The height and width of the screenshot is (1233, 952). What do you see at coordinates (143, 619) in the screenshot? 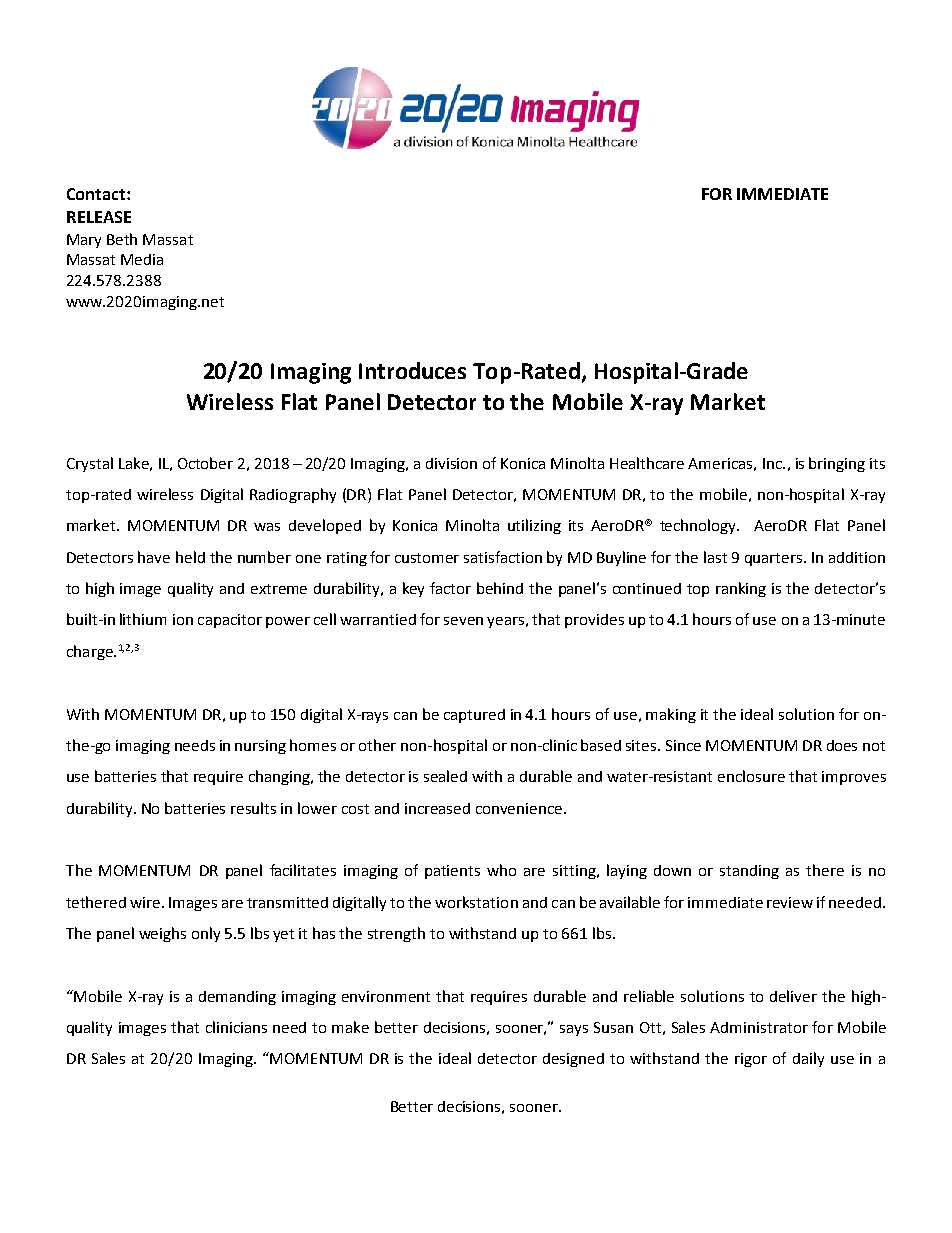
I see `lithium` at bounding box center [143, 619].
